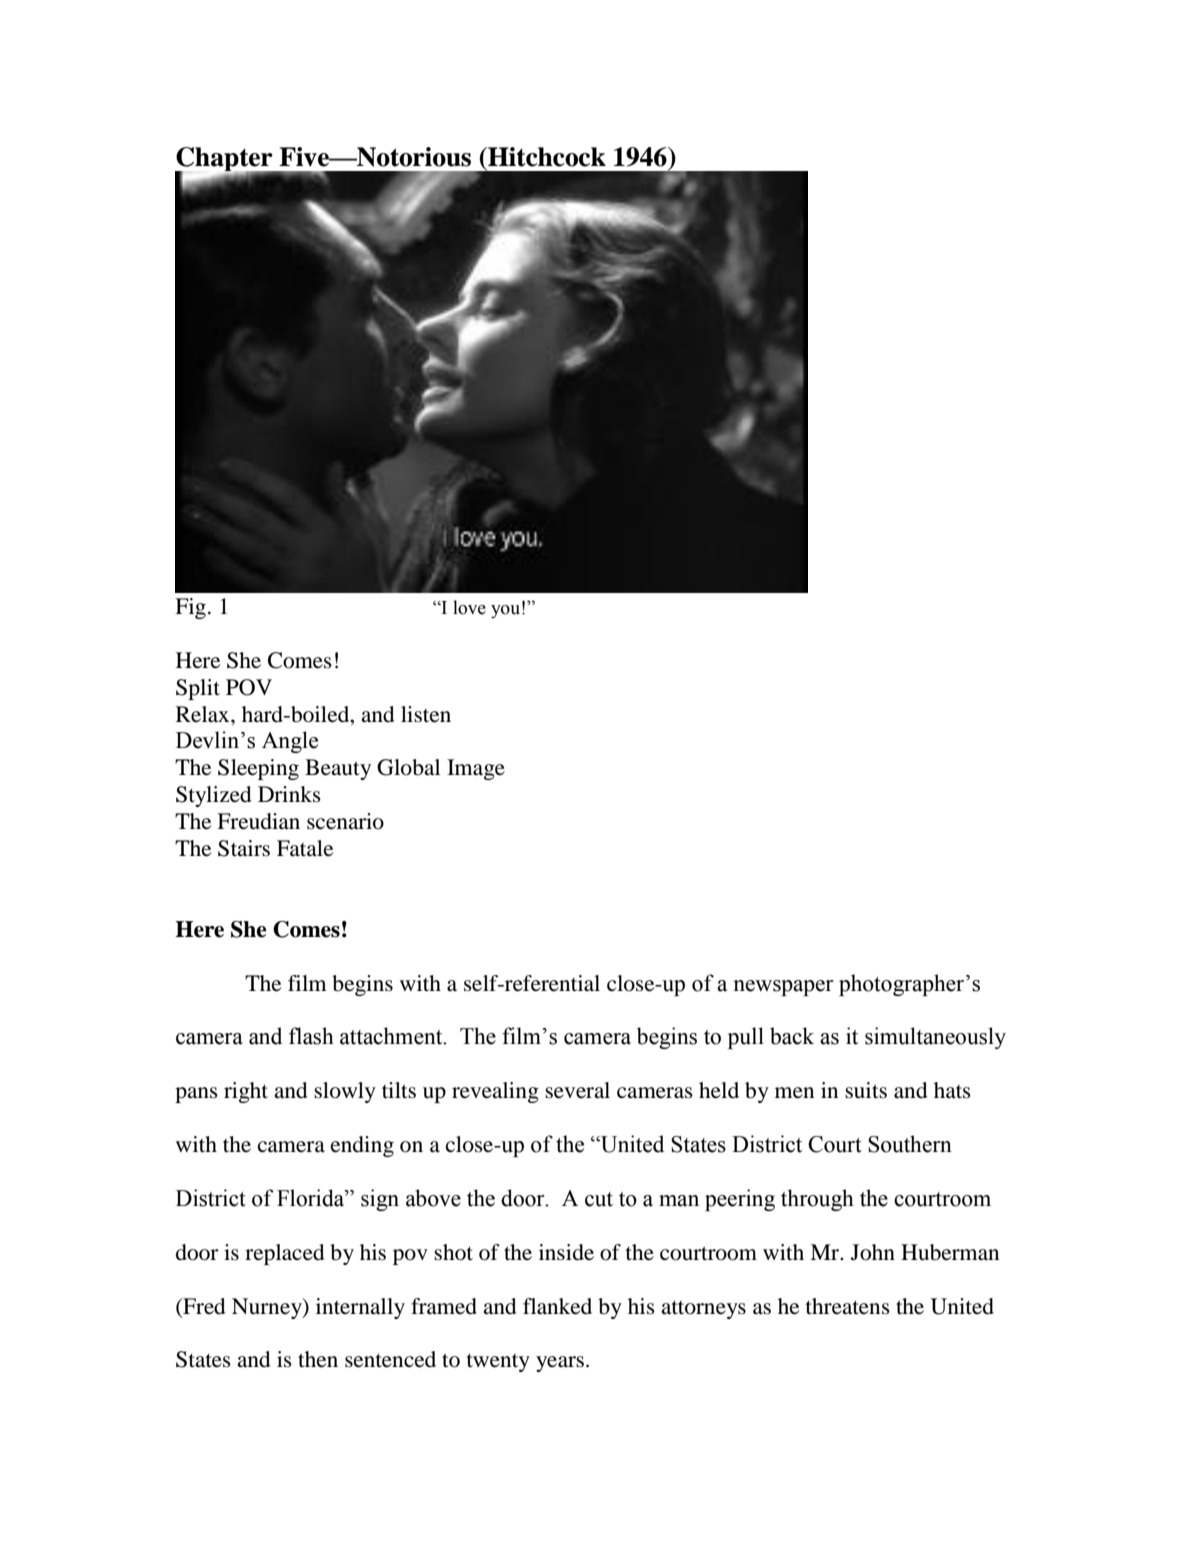 This page has width=1193, height=1544. What do you see at coordinates (311, 1036) in the page?
I see `flash` at bounding box center [311, 1036].
